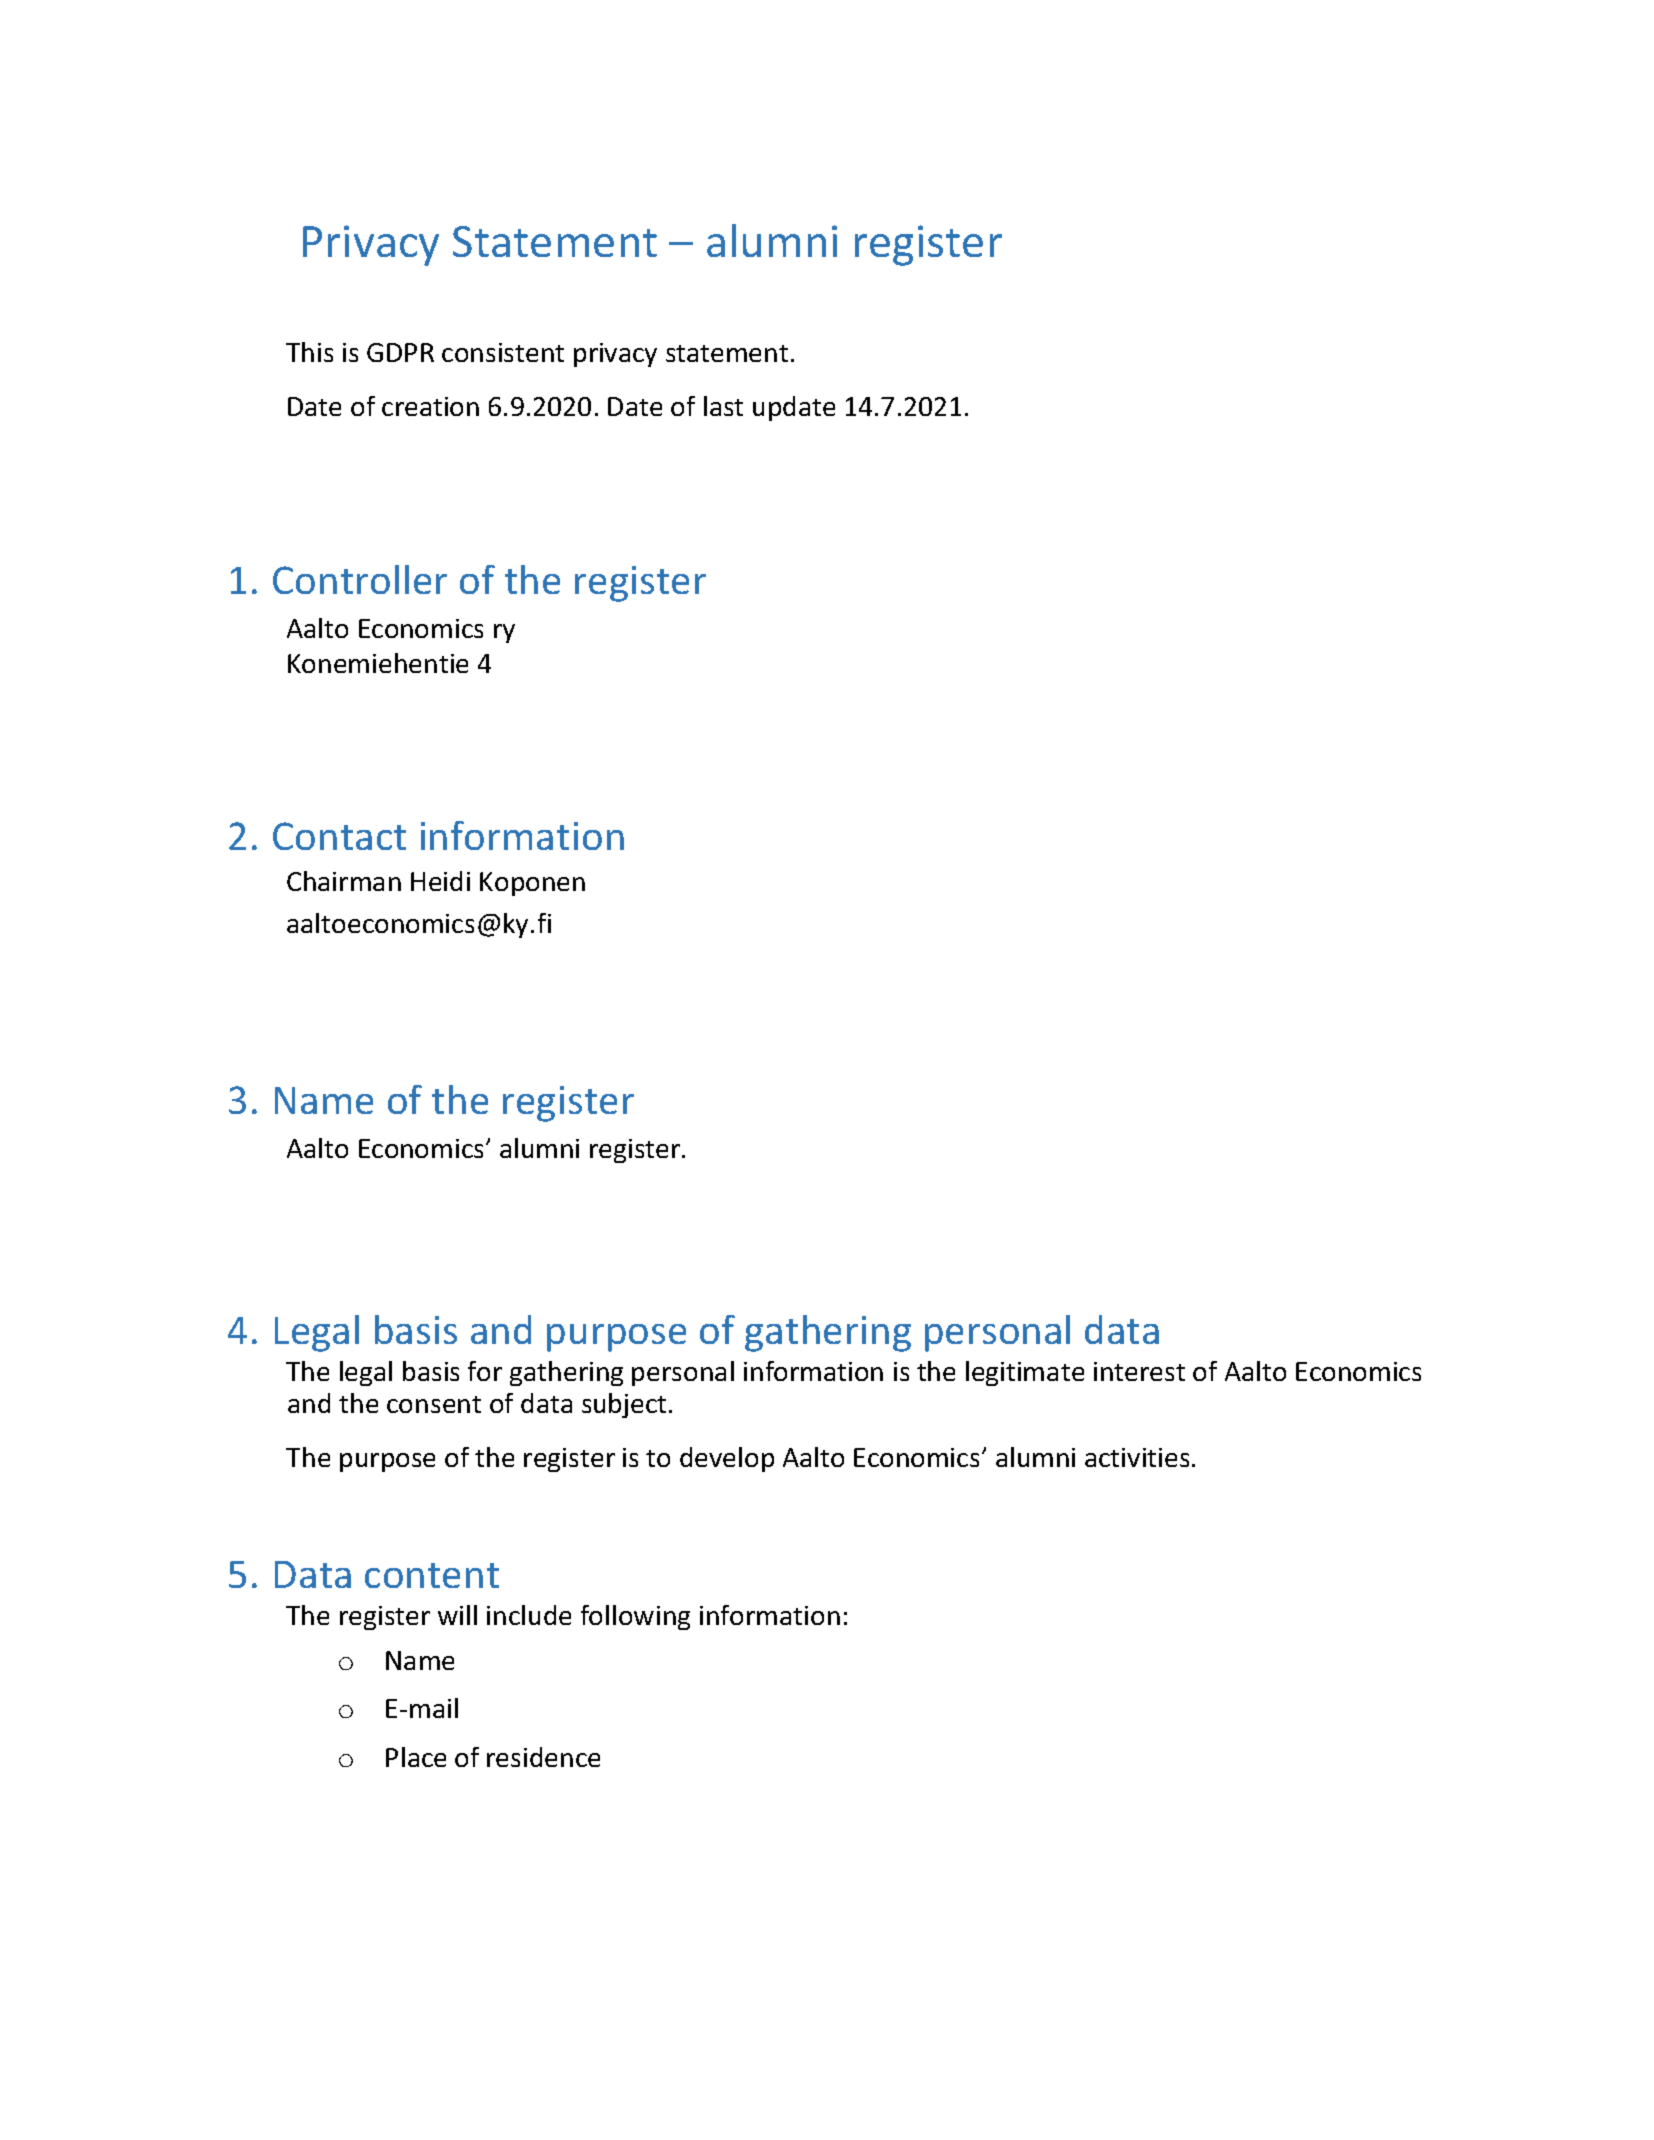 This screenshot has width=1654, height=2140. I want to click on consistent, so click(503, 352).
